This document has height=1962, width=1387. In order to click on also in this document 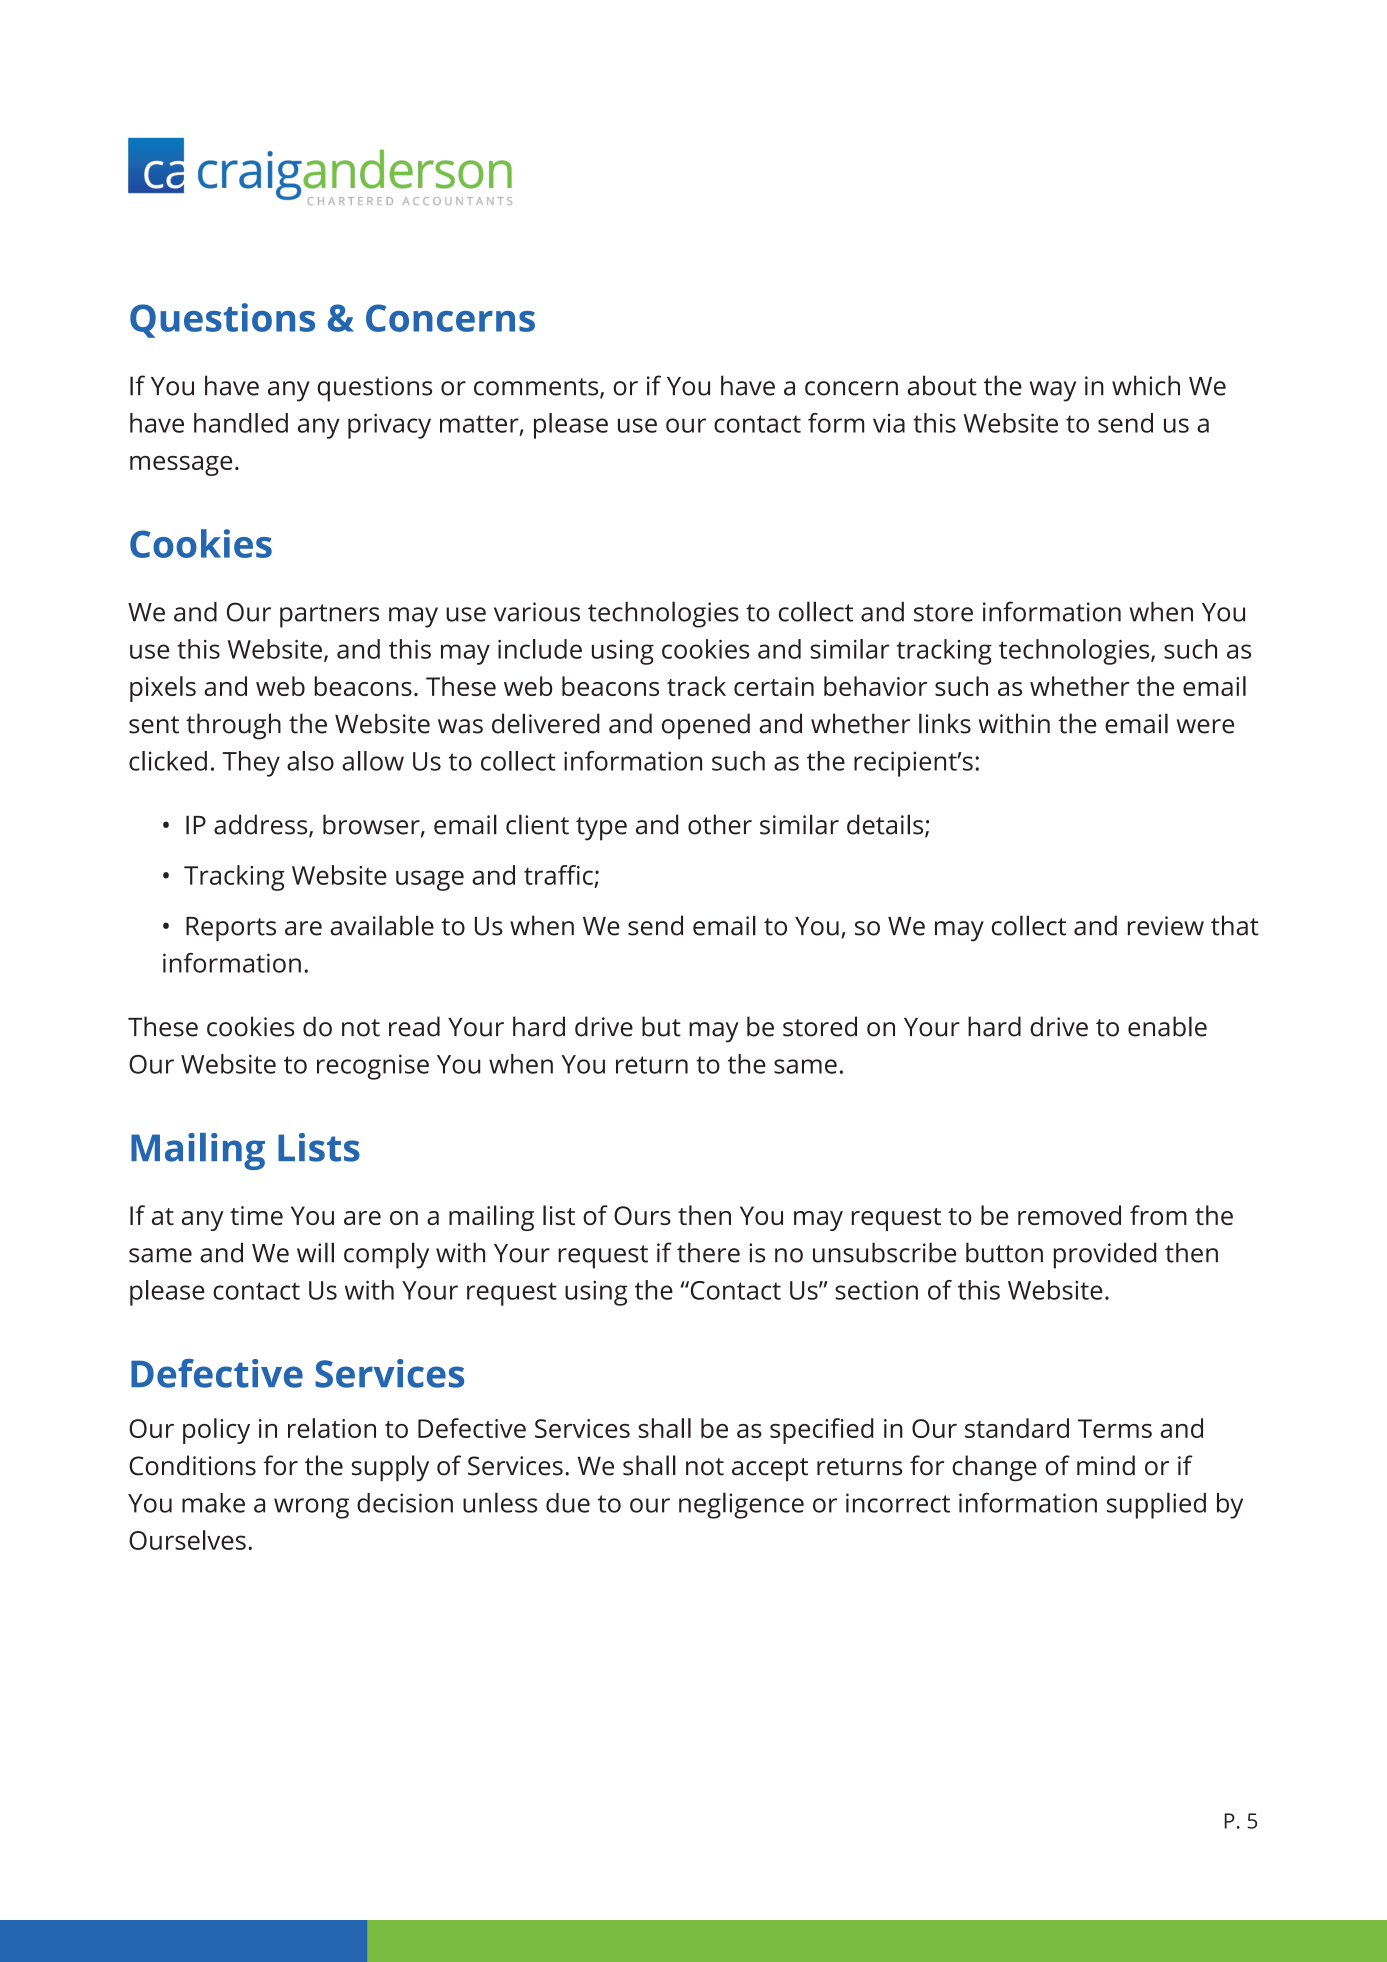, I will do `click(310, 761)`.
